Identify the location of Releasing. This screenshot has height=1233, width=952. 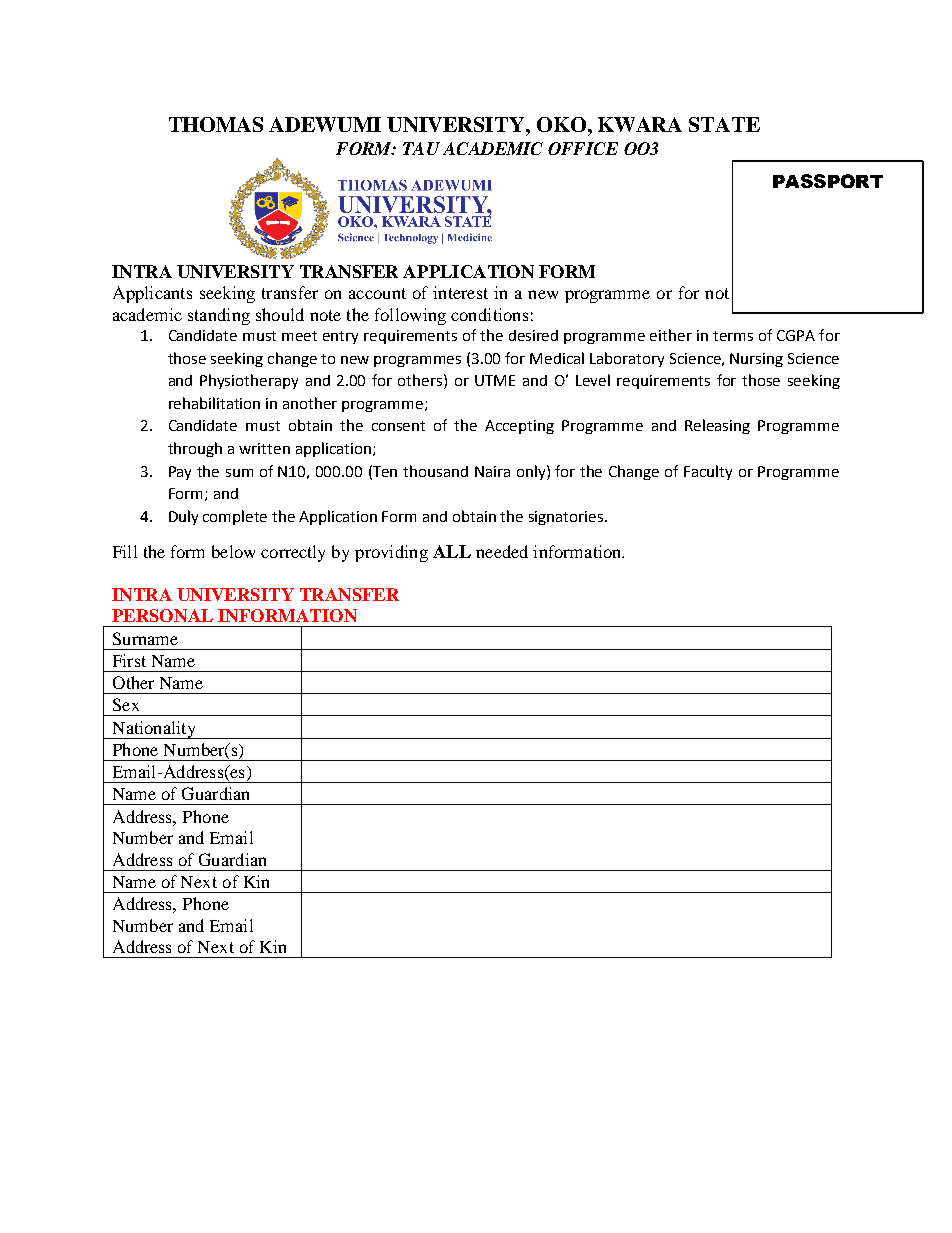
(717, 426).
